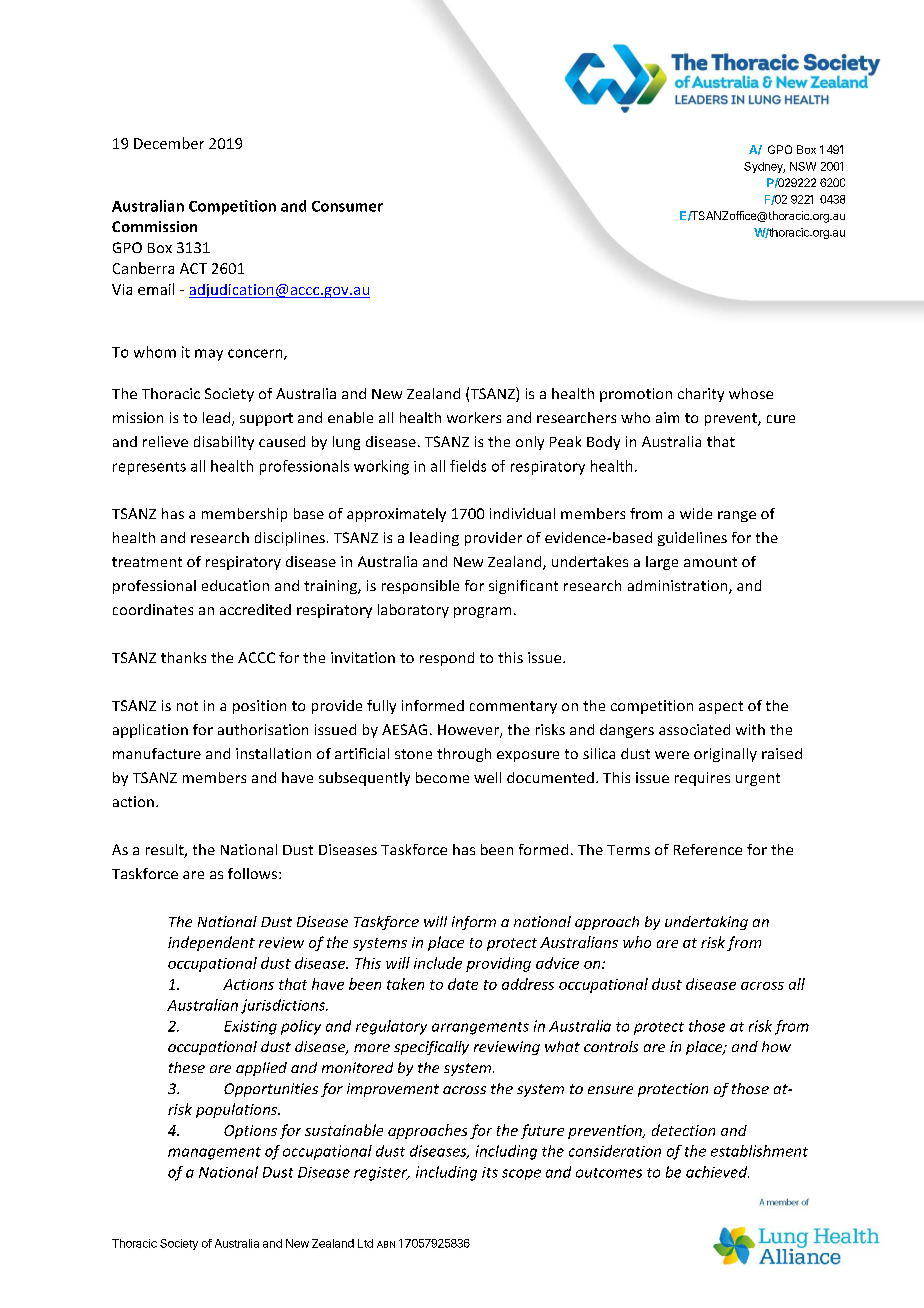  What do you see at coordinates (803, 166) in the screenshot?
I see `NSW` at bounding box center [803, 166].
